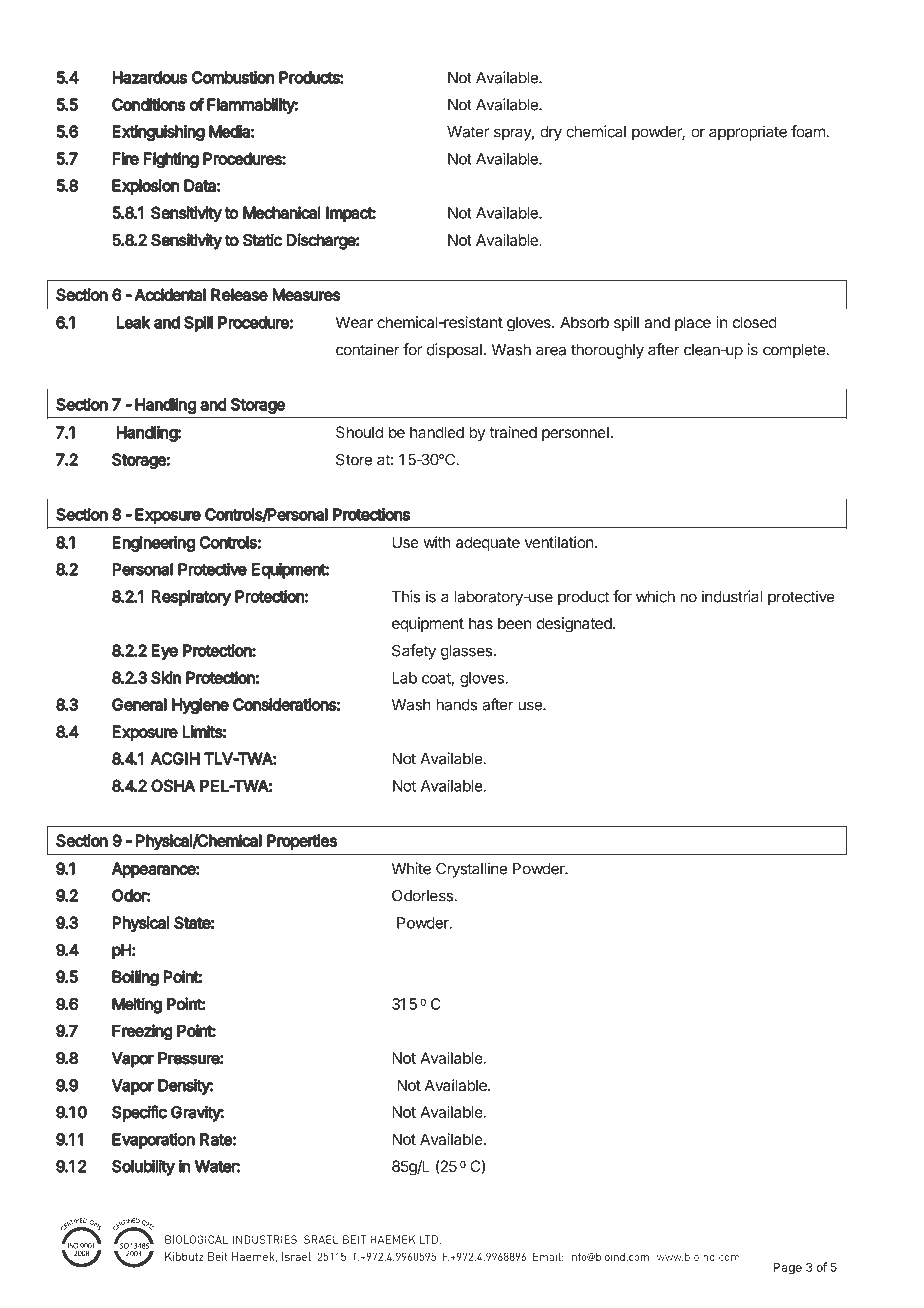 Image resolution: width=924 pixels, height=1308 pixels. Describe the element at coordinates (411, 868) in the page. I see `White` at that location.
